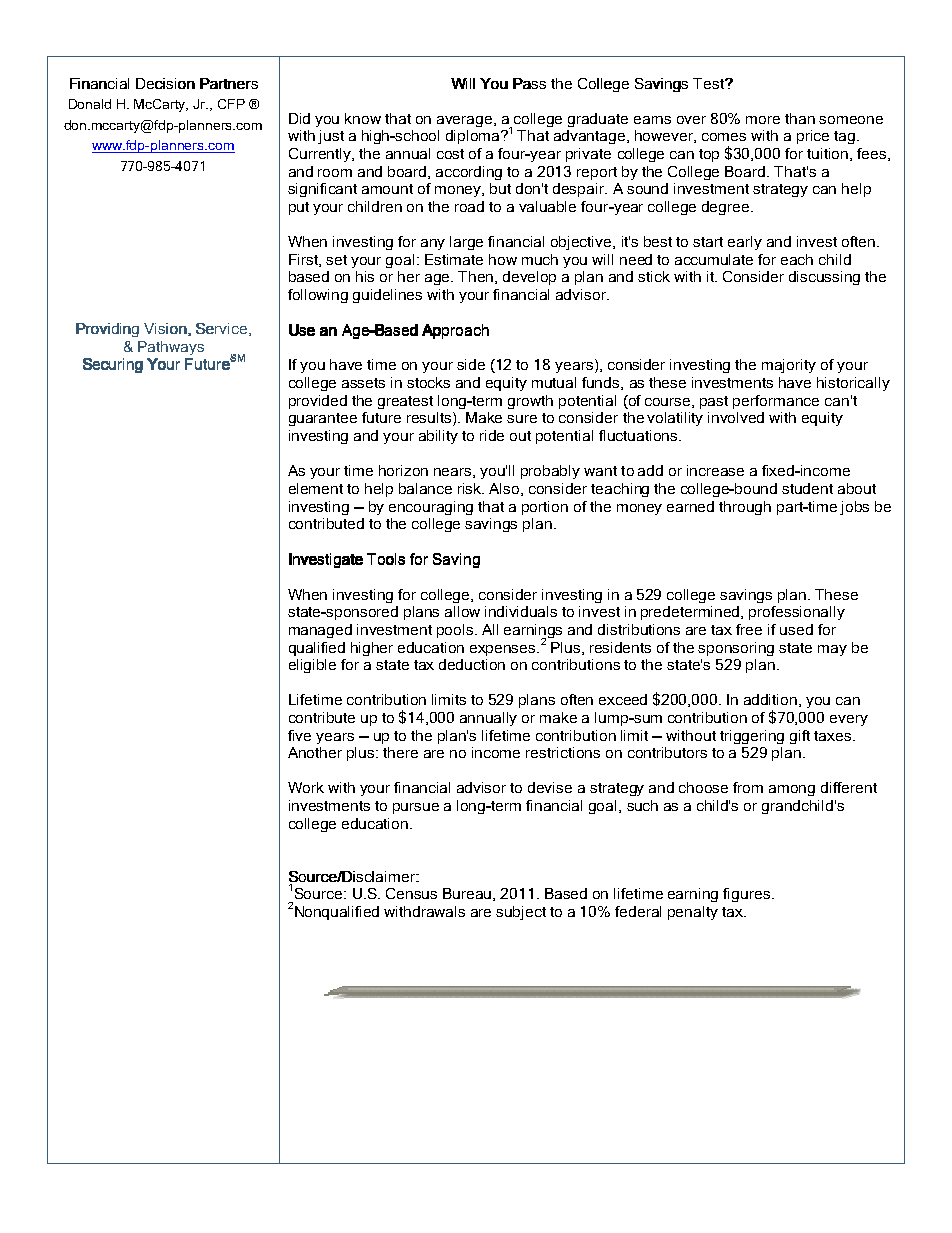 The height and width of the screenshot is (1233, 952). Describe the element at coordinates (231, 104) in the screenshot. I see `CFP` at that location.
